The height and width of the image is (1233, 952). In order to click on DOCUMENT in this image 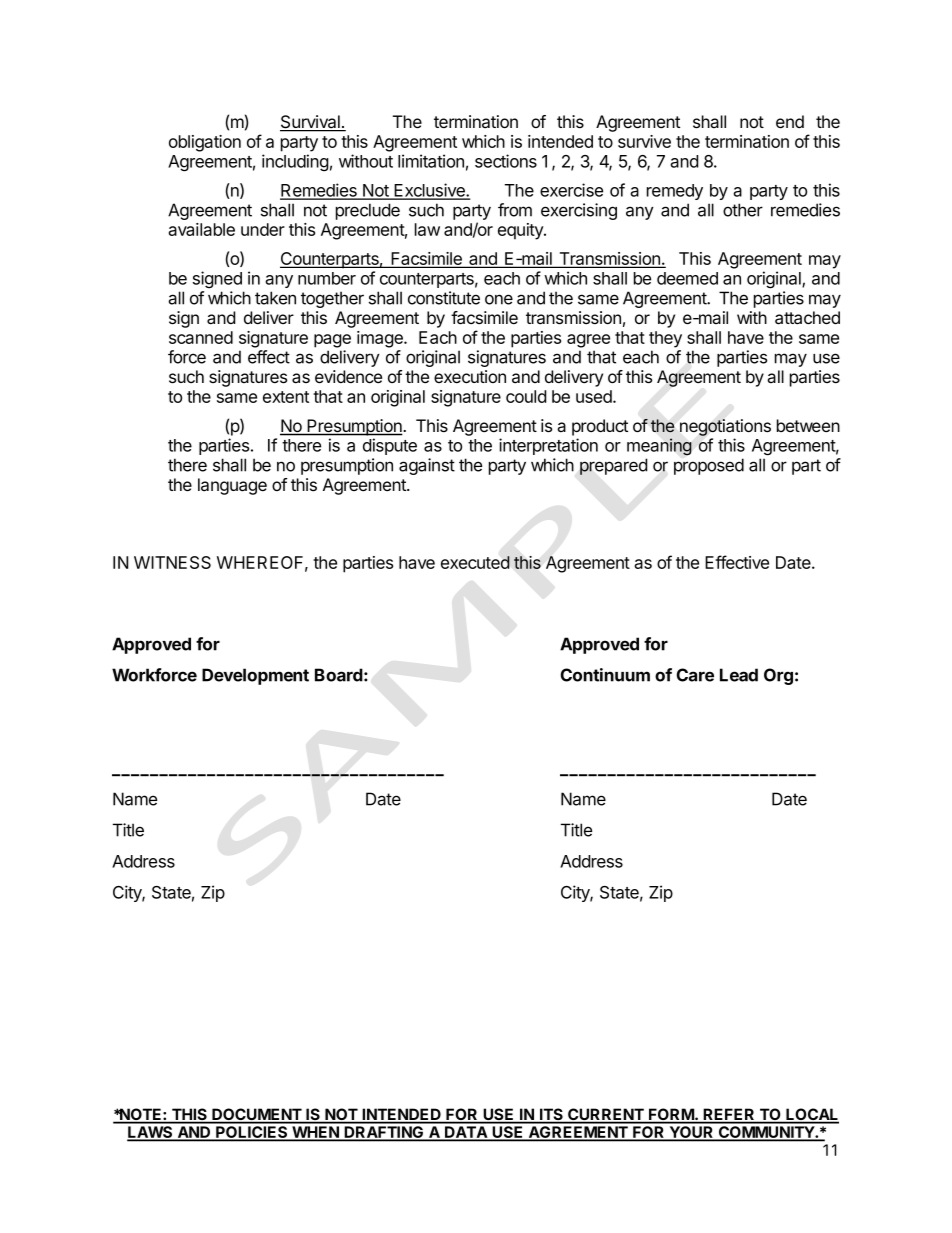, I will do `click(257, 1115)`.
